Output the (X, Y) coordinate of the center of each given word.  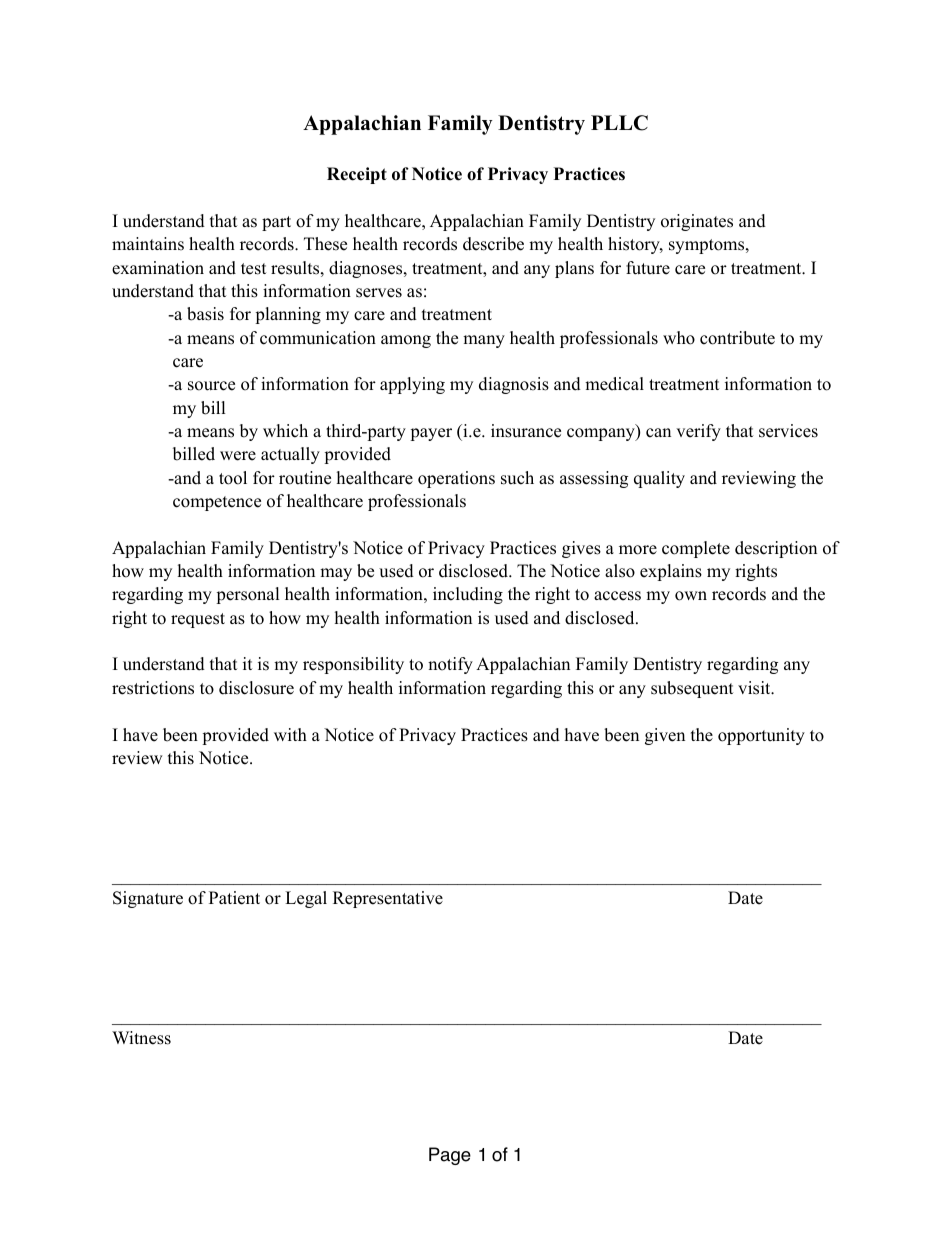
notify (450, 665)
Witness (141, 1038)
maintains (148, 244)
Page (450, 1156)
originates (697, 222)
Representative (388, 899)
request (198, 620)
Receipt (357, 175)
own (691, 596)
